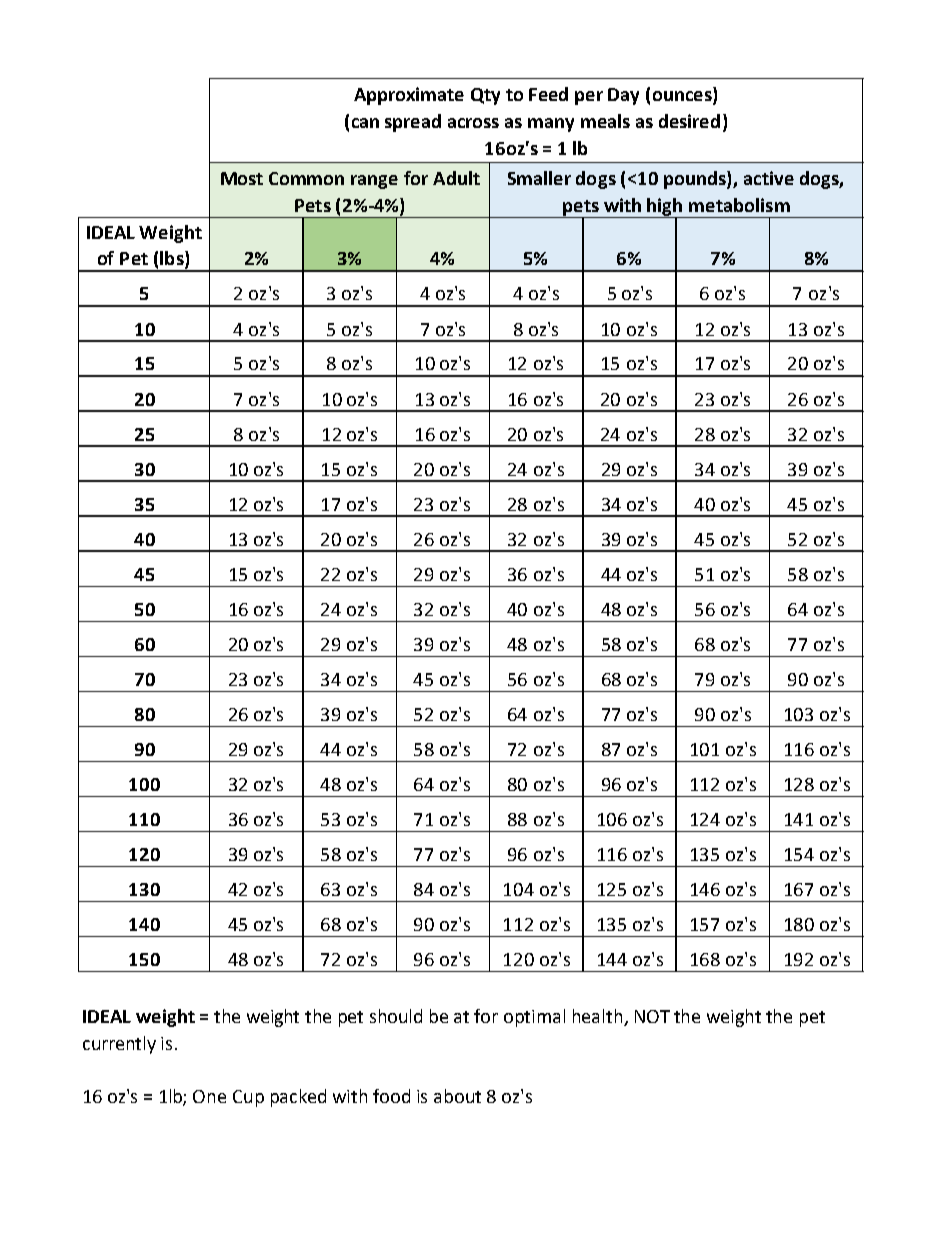 The height and width of the screenshot is (1233, 952). I want to click on Common, so click(306, 178).
